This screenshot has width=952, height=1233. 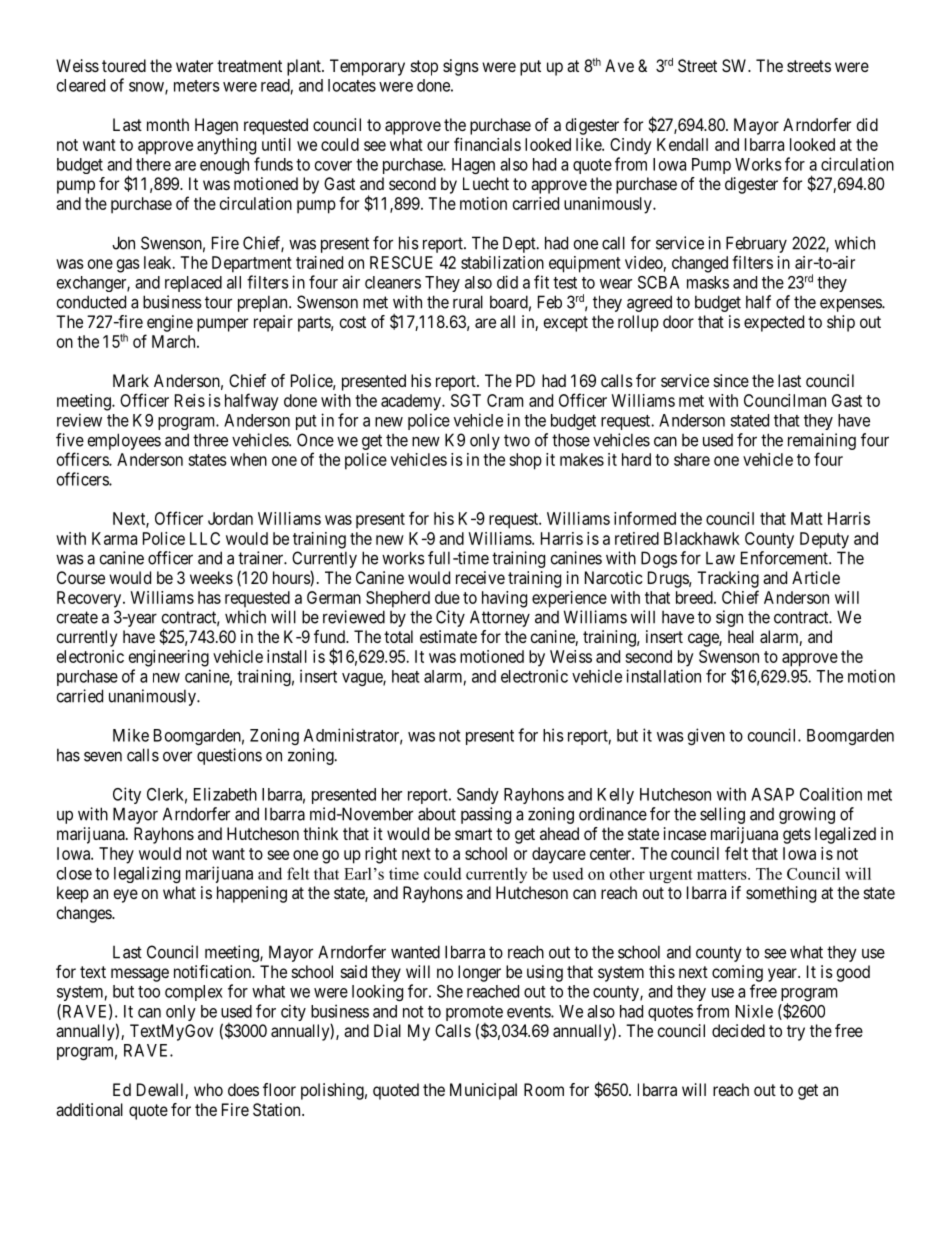 I want to click on due, so click(x=447, y=597).
